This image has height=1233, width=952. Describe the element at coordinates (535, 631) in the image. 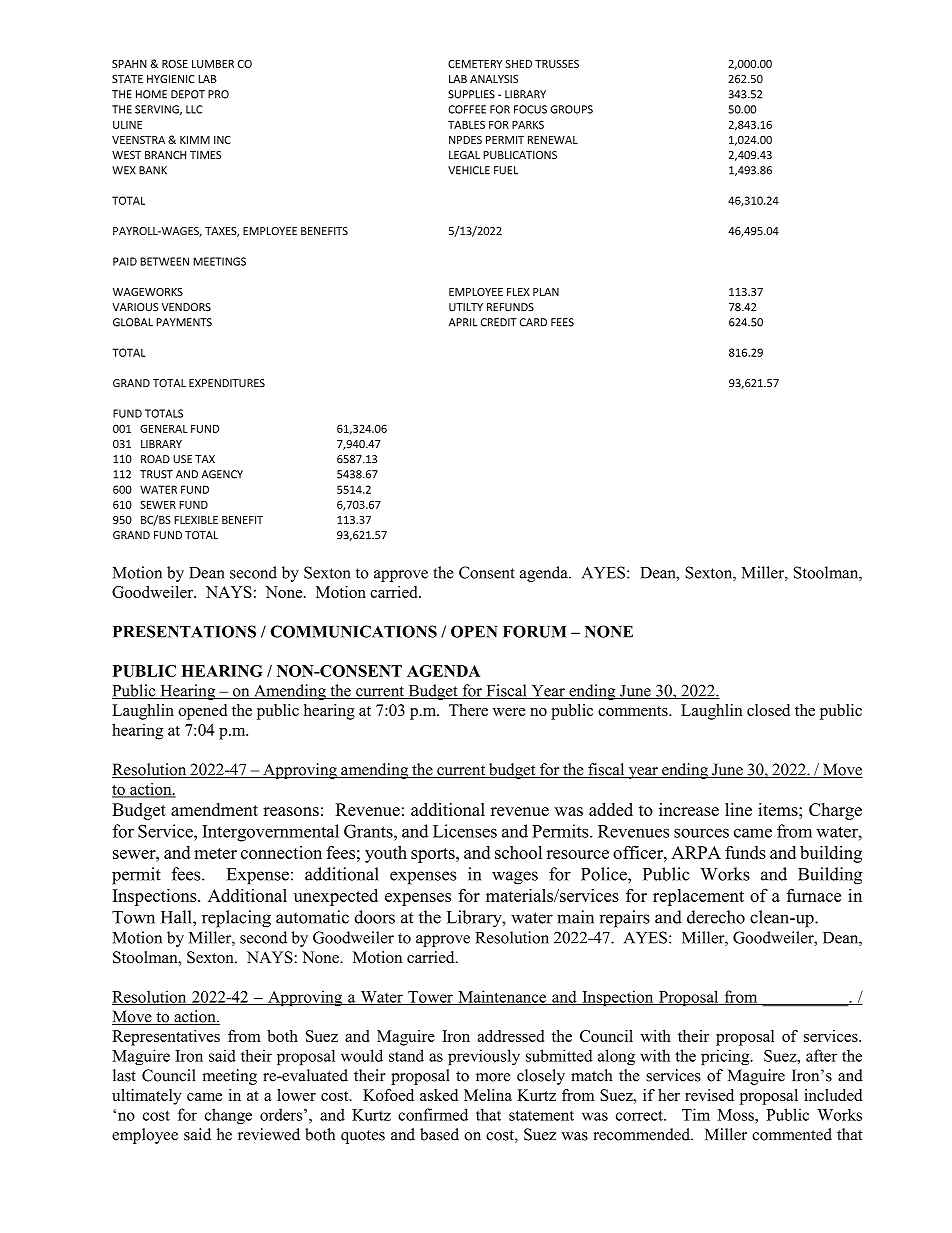

I see `FORUM` at that location.
